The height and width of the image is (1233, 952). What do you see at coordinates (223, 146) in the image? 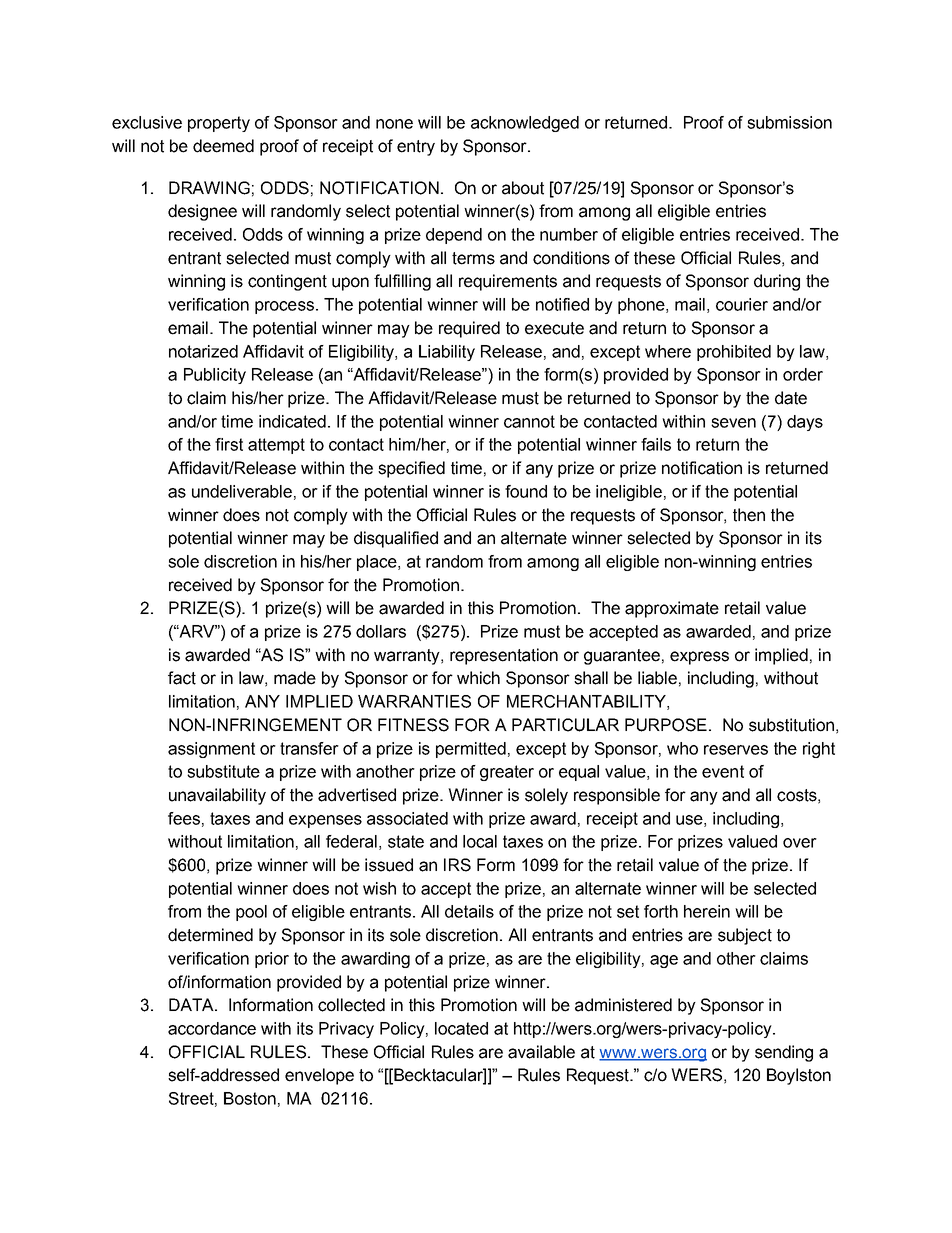
I see `deemed` at bounding box center [223, 146].
